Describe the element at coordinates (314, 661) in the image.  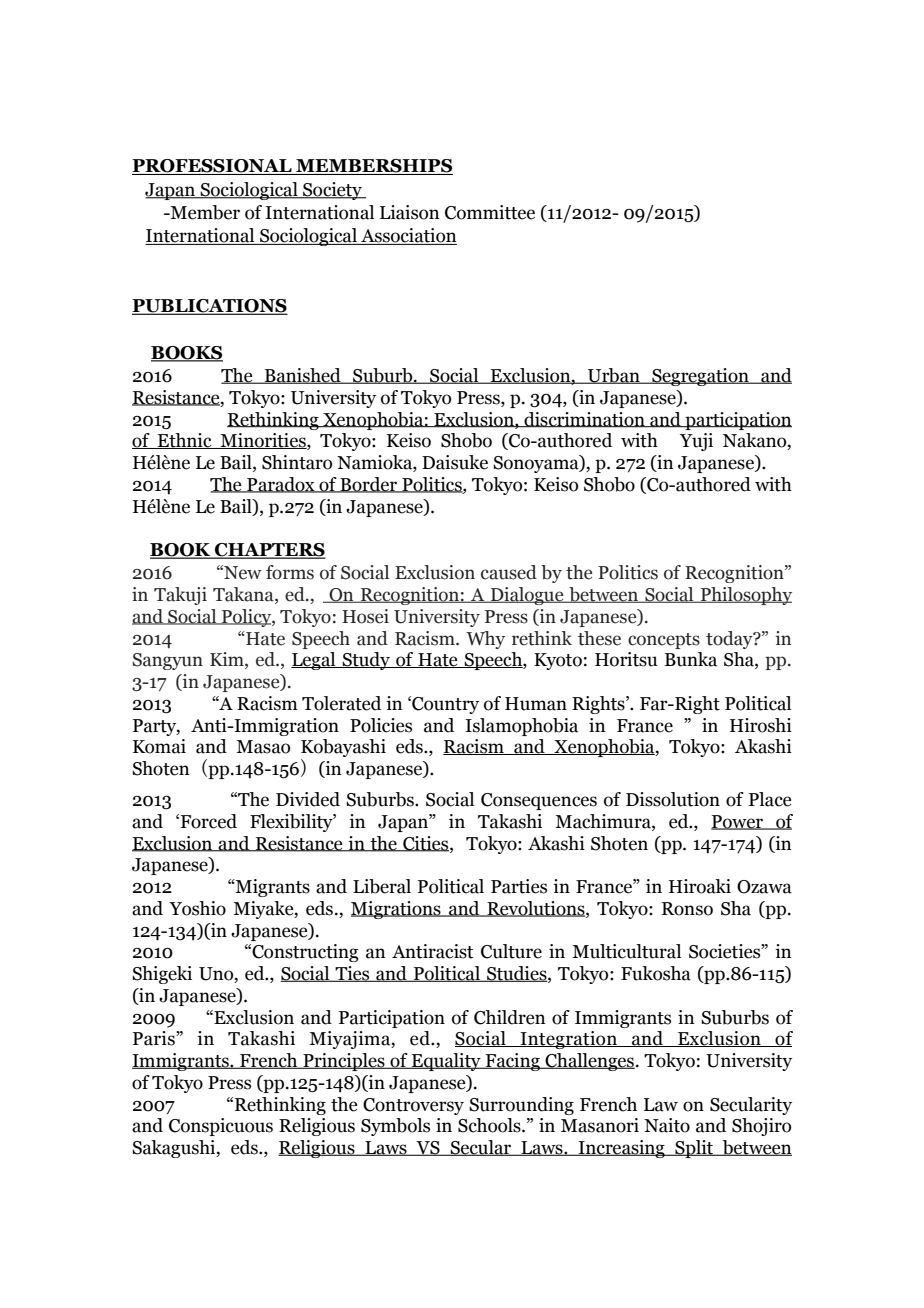
I see `Legal` at that location.
